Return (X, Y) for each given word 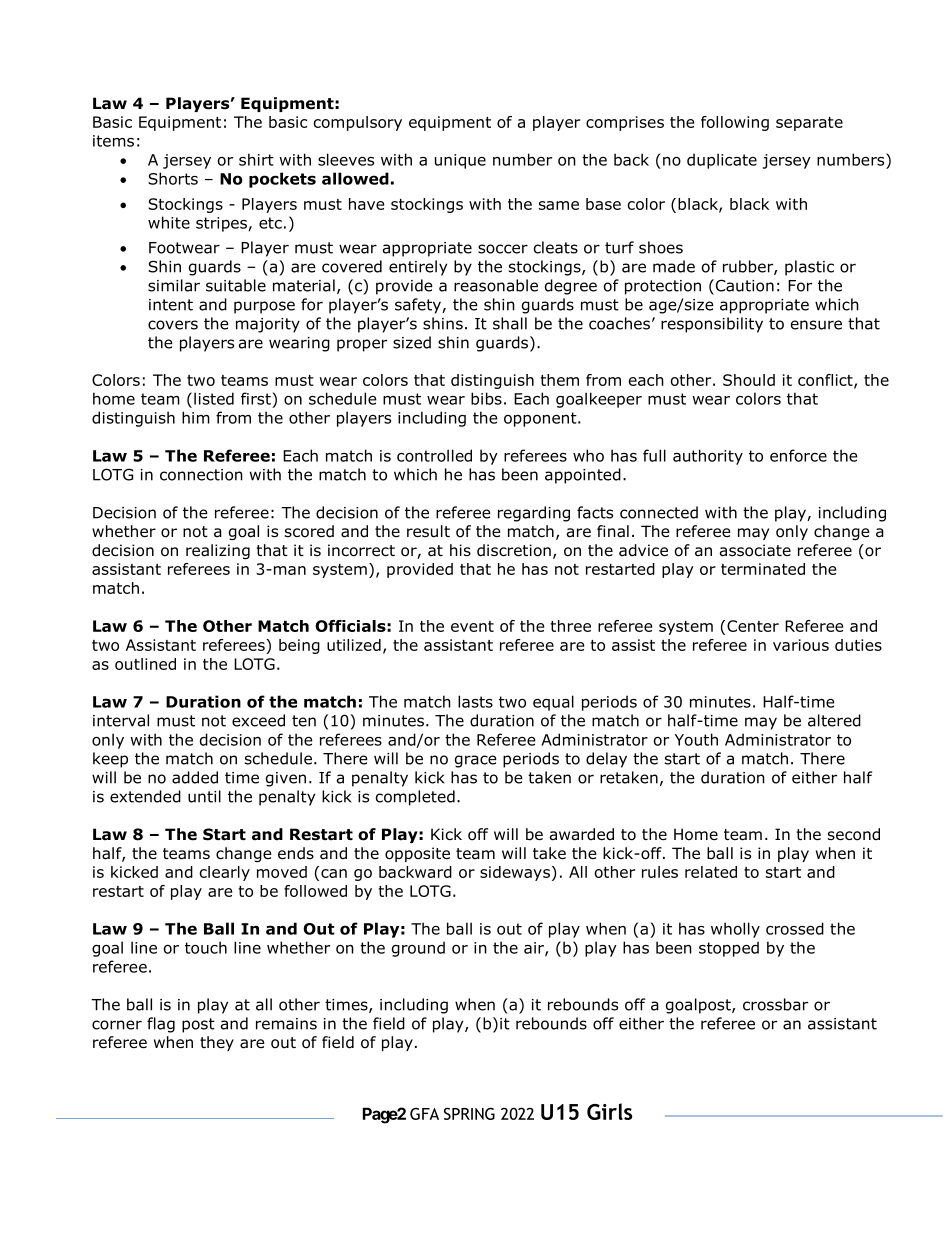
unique (460, 161)
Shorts (173, 178)
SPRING (469, 1113)
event (472, 626)
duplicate (722, 161)
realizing (218, 552)
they (217, 1043)
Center (753, 626)
